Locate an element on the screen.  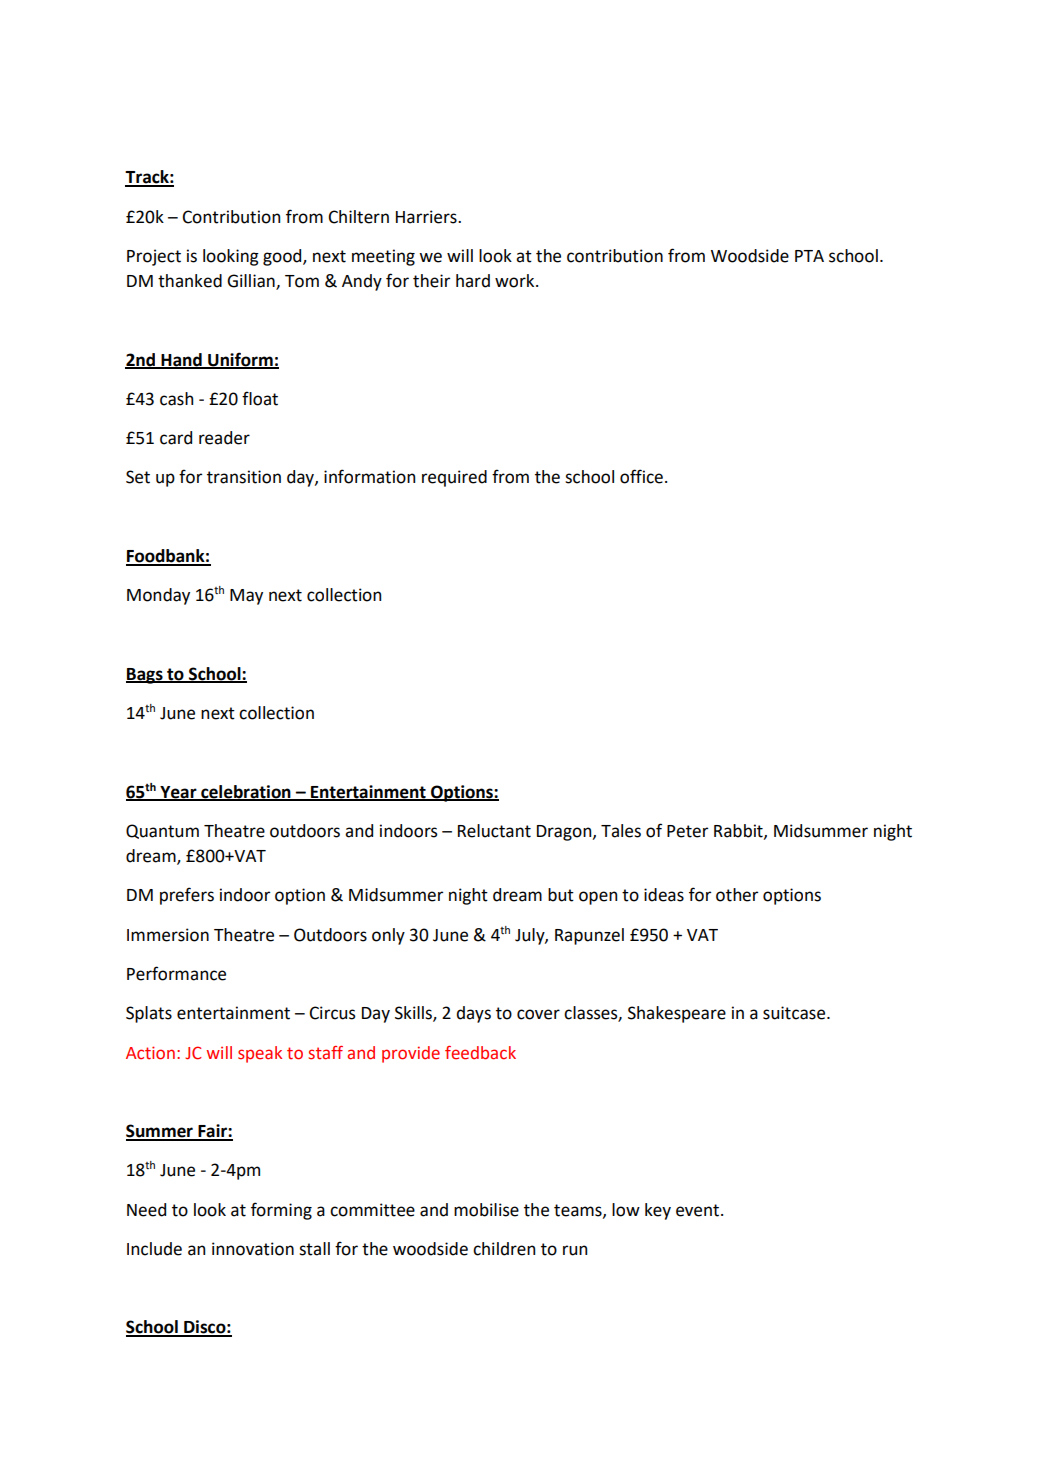
thanked is located at coordinates (190, 281).
